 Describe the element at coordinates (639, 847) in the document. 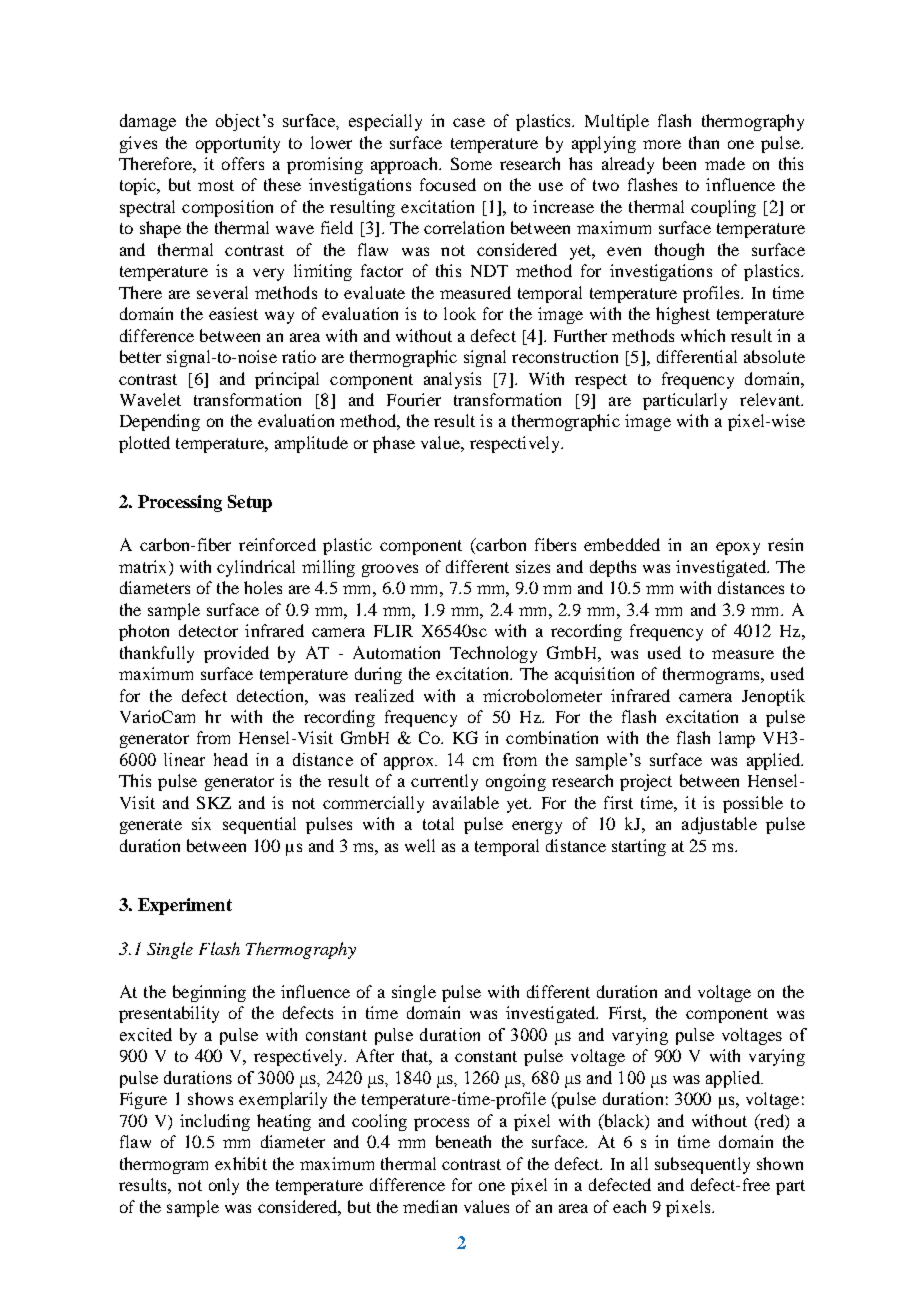

I see `starting` at that location.
